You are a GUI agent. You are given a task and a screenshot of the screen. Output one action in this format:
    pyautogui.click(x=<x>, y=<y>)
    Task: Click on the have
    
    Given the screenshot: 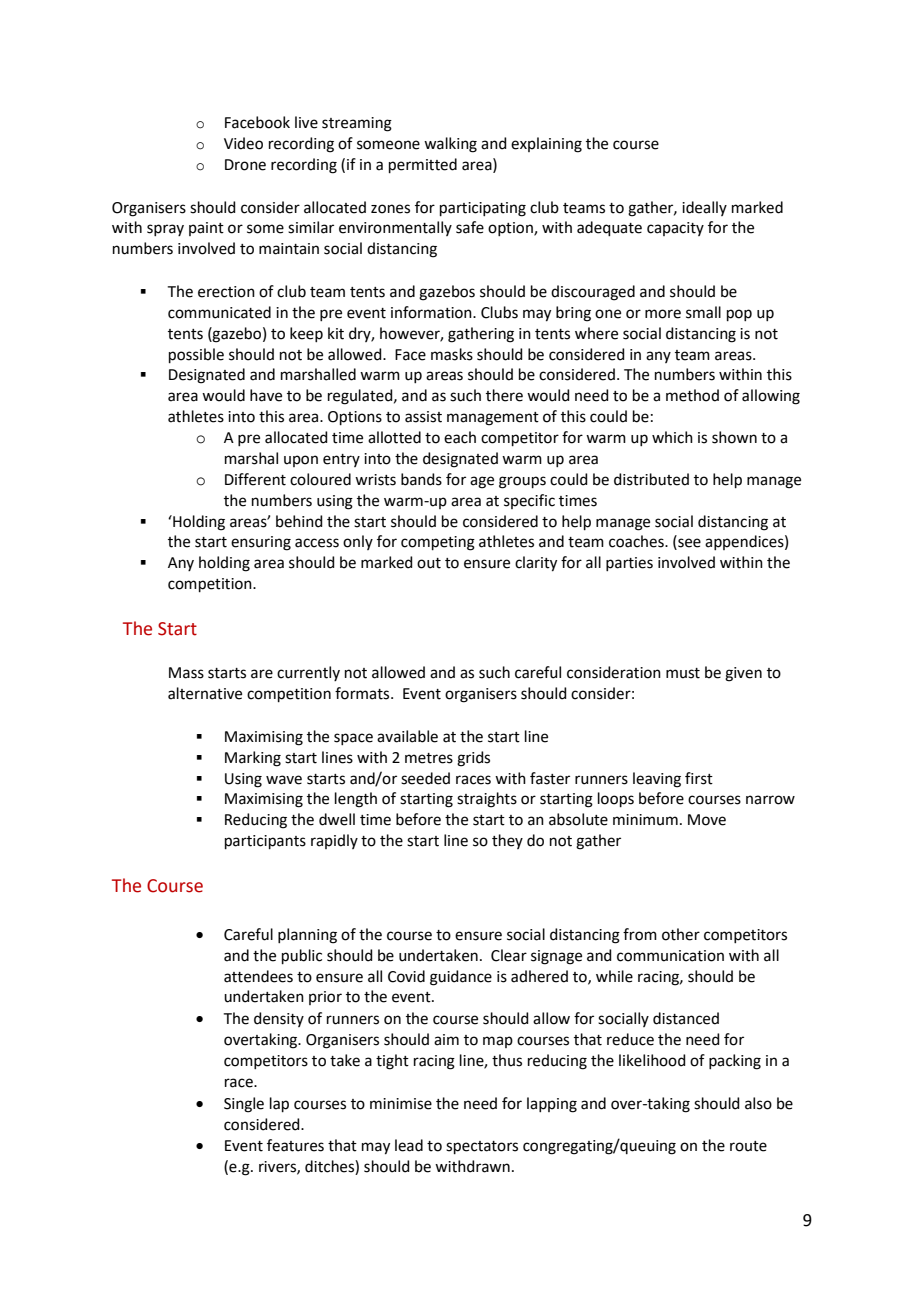 What is the action you would take?
    pyautogui.click(x=266, y=395)
